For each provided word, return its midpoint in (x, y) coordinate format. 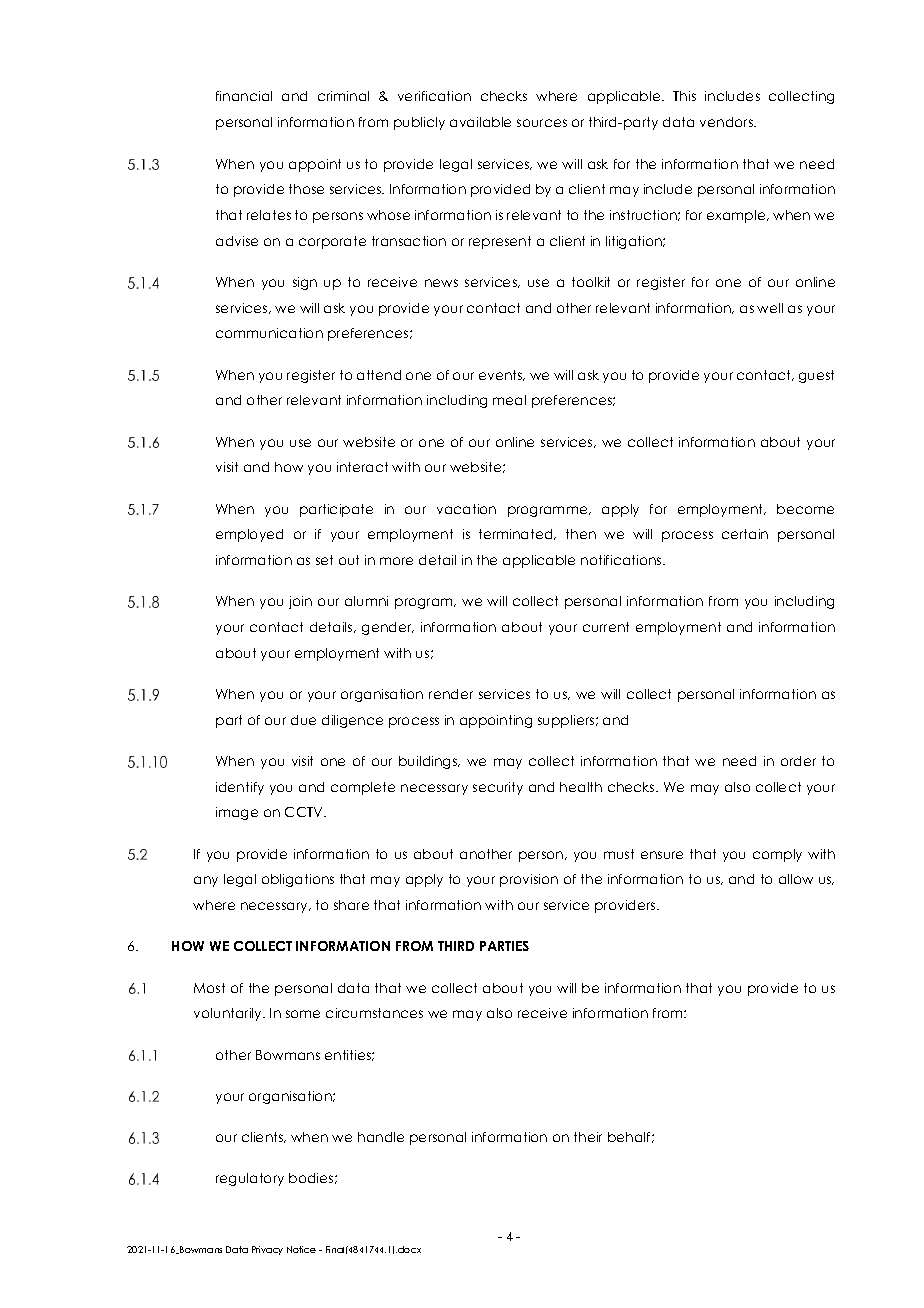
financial (244, 96)
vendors (727, 122)
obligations (298, 880)
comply (777, 855)
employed (249, 535)
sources (542, 123)
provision (529, 880)
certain (745, 534)
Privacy (267, 1250)
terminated (517, 534)
